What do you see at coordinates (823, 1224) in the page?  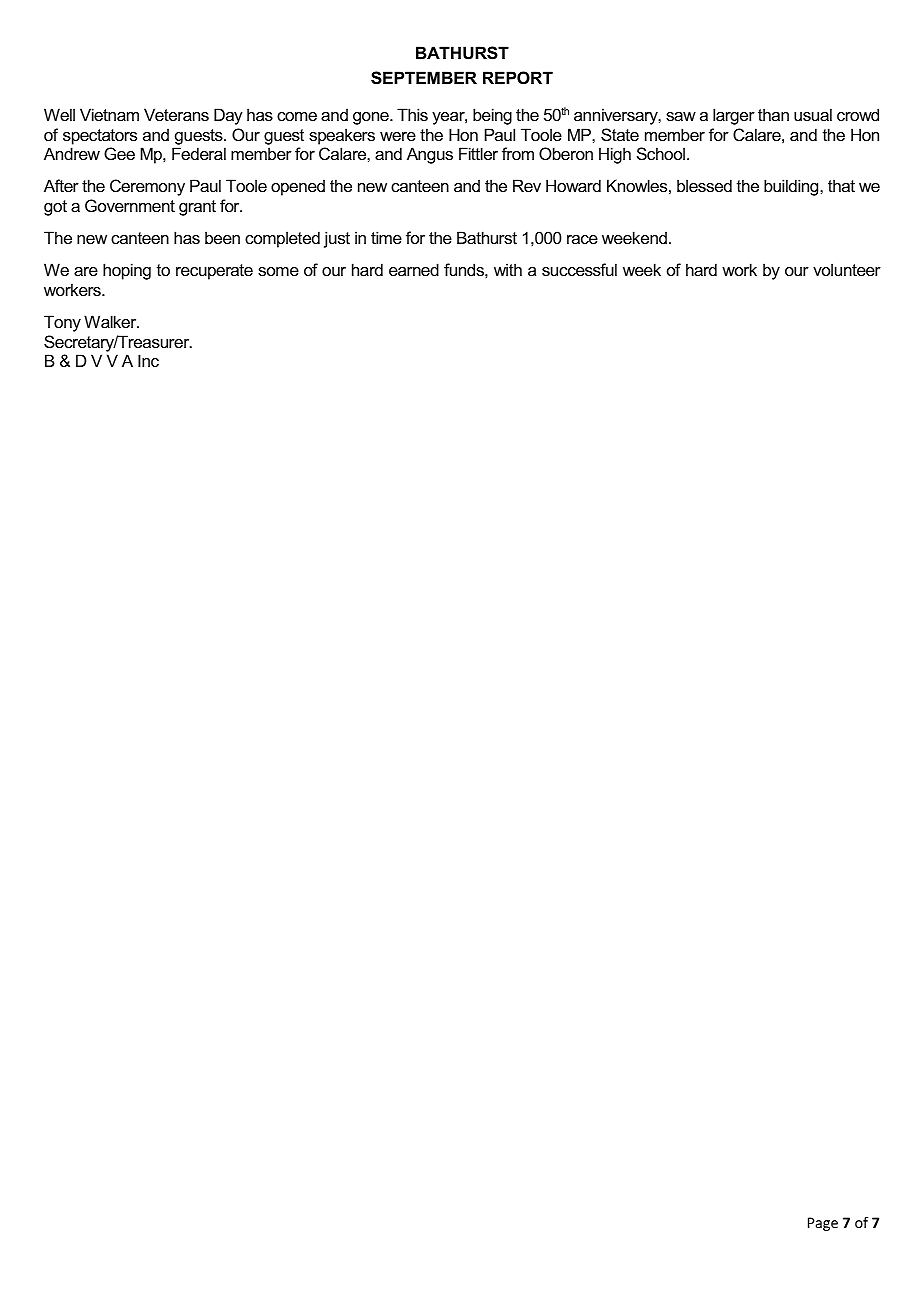 I see `Page` at bounding box center [823, 1224].
